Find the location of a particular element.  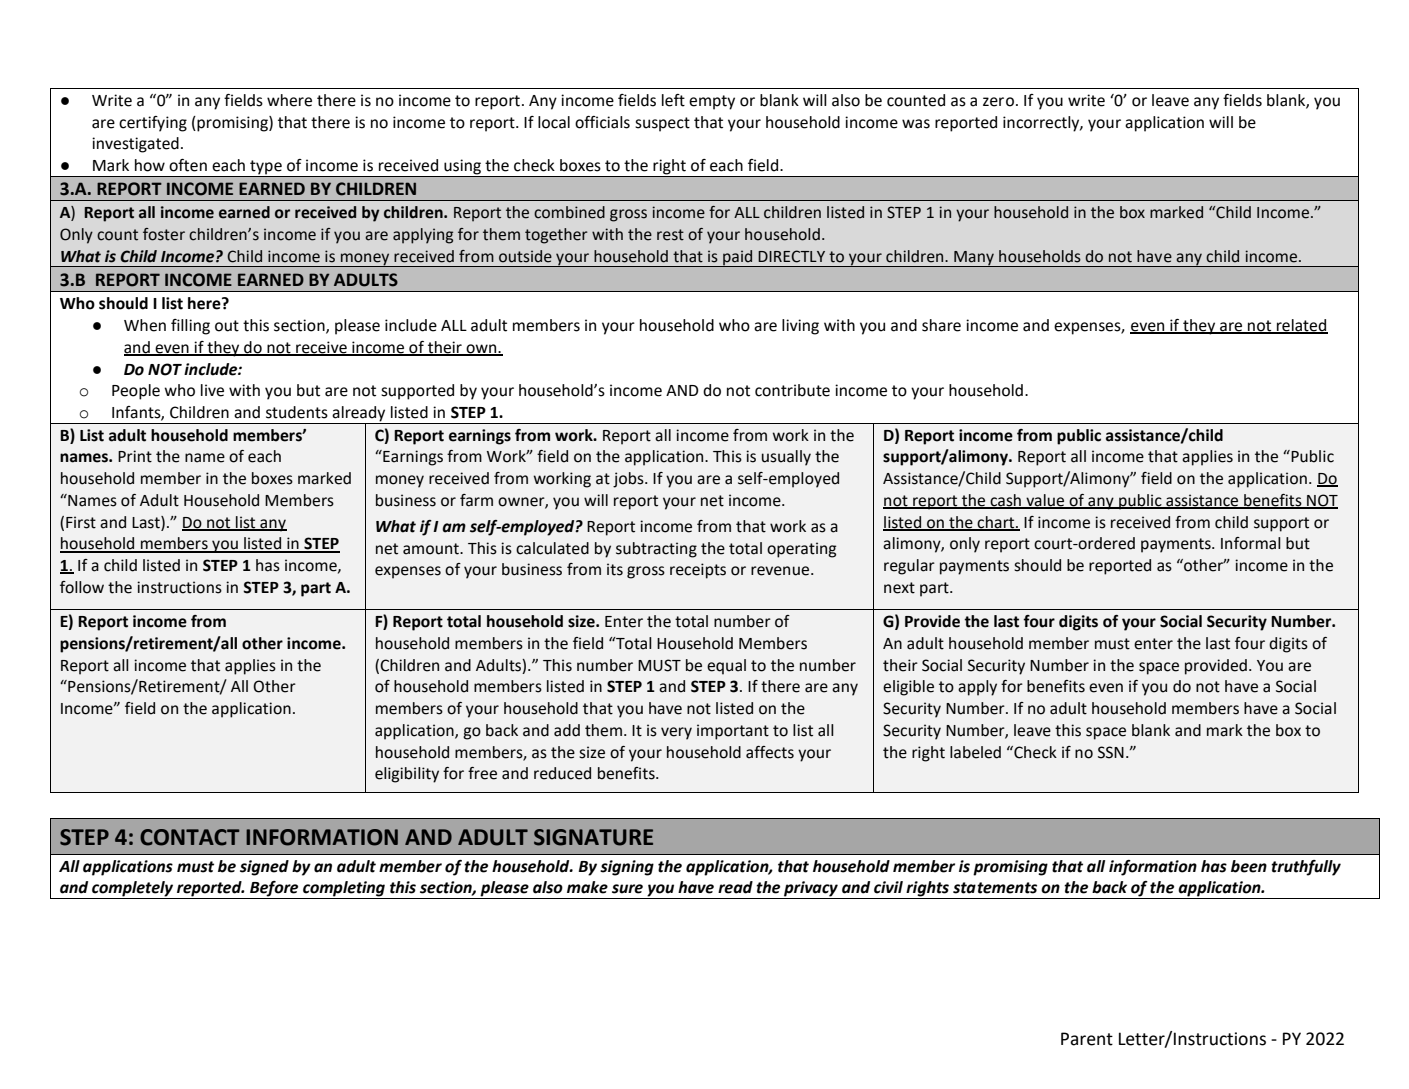

certifying is located at coordinates (153, 124).
